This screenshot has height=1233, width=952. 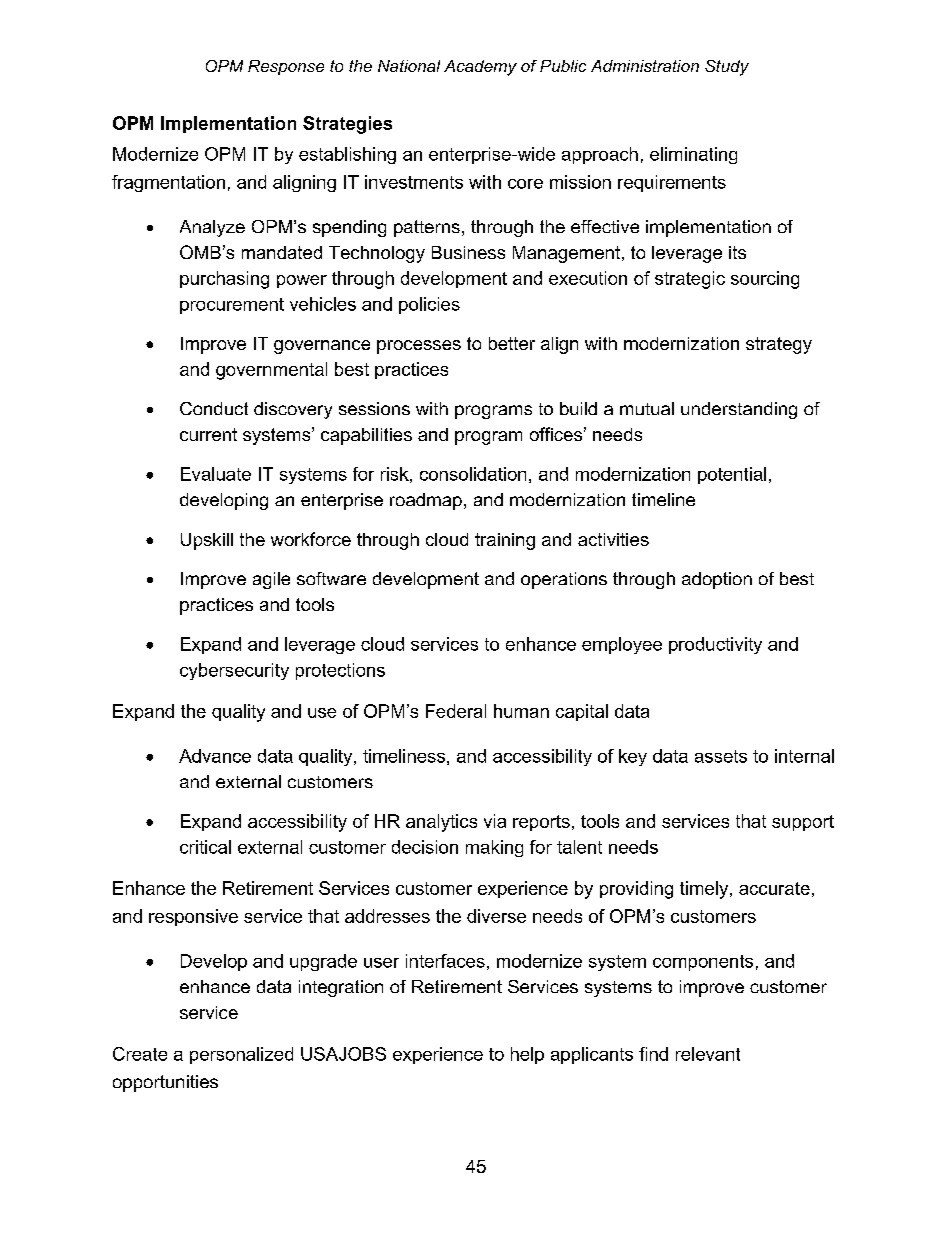 What do you see at coordinates (512, 343) in the screenshot?
I see `better` at bounding box center [512, 343].
